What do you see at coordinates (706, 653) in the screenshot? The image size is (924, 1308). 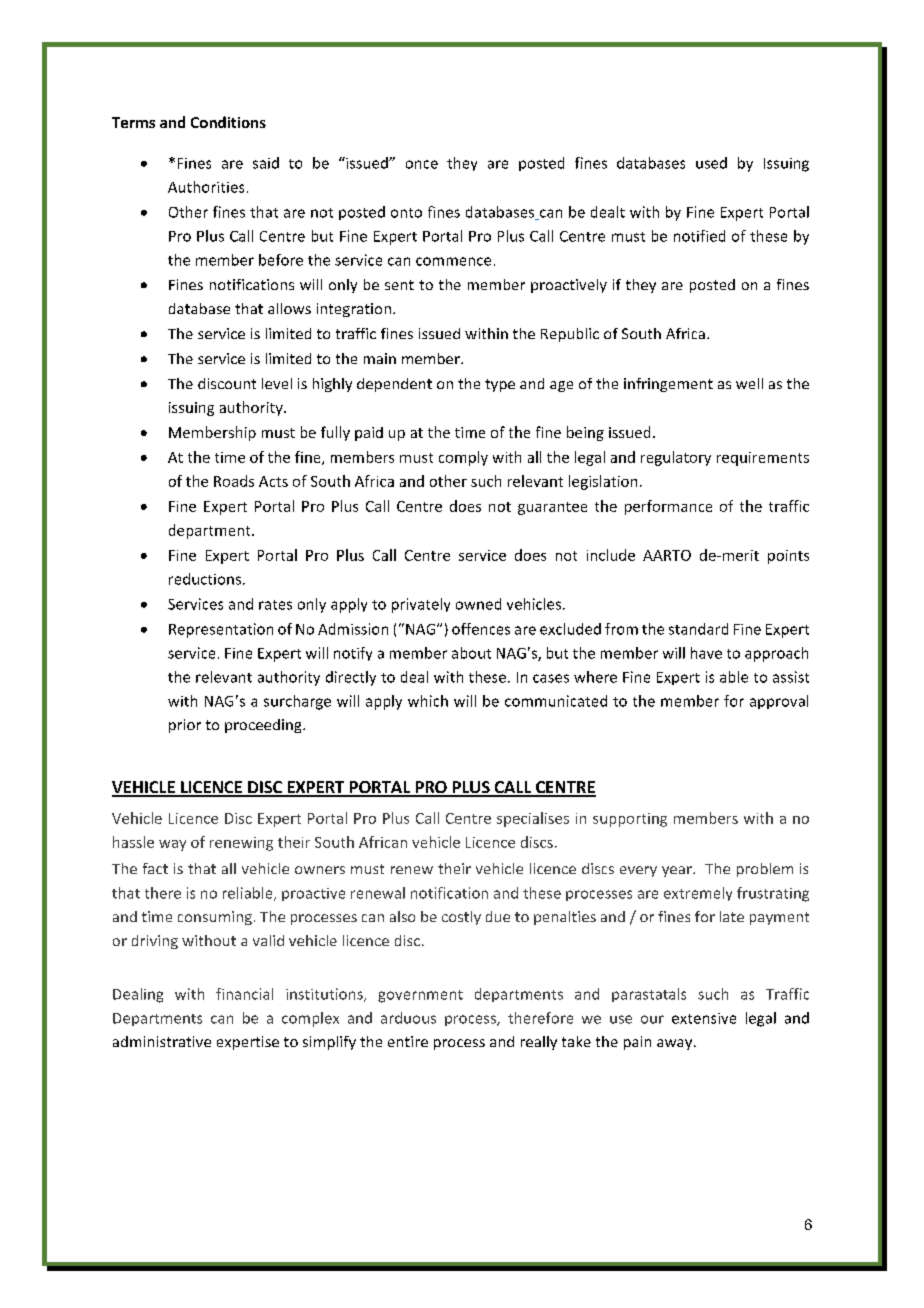 I see `have` at bounding box center [706, 653].
